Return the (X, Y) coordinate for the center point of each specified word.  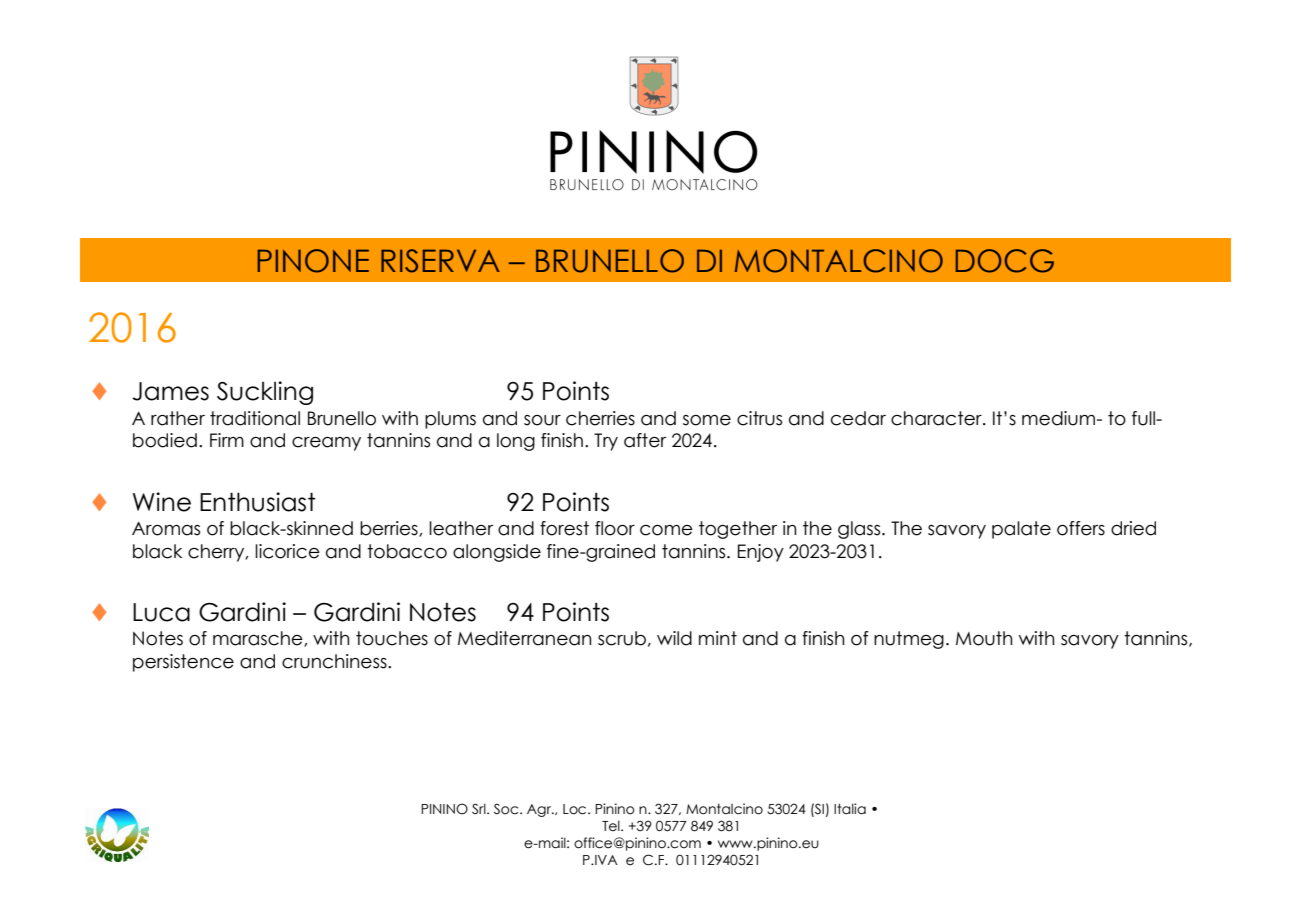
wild (674, 638)
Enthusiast (258, 502)
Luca (161, 612)
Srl (480, 809)
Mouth (984, 638)
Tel (612, 826)
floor (615, 528)
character (937, 418)
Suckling (265, 393)
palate (1021, 530)
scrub (622, 638)
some (707, 420)
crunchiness (335, 661)
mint (718, 638)
